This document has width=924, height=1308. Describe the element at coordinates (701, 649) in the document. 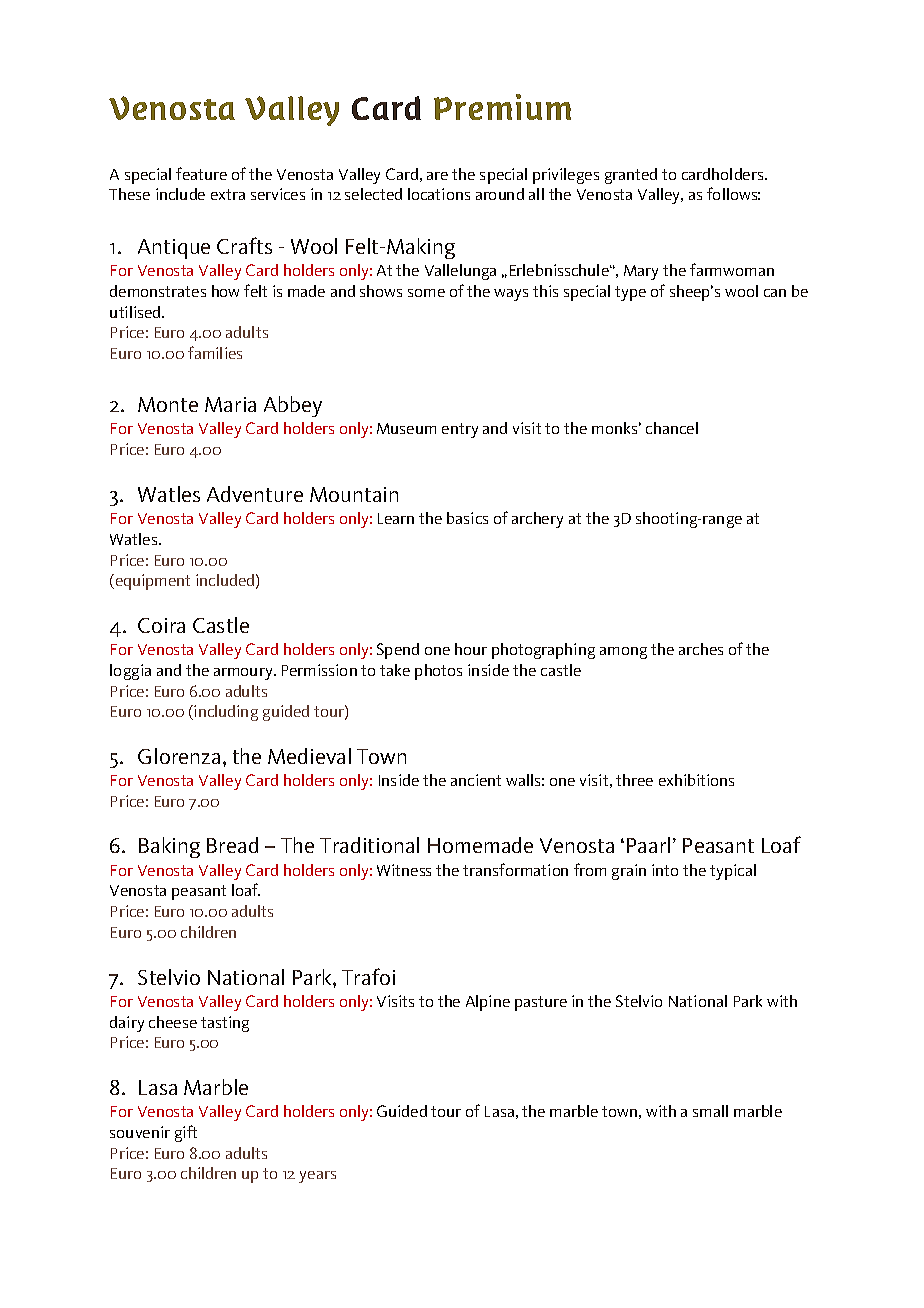

I see `arches` at that location.
